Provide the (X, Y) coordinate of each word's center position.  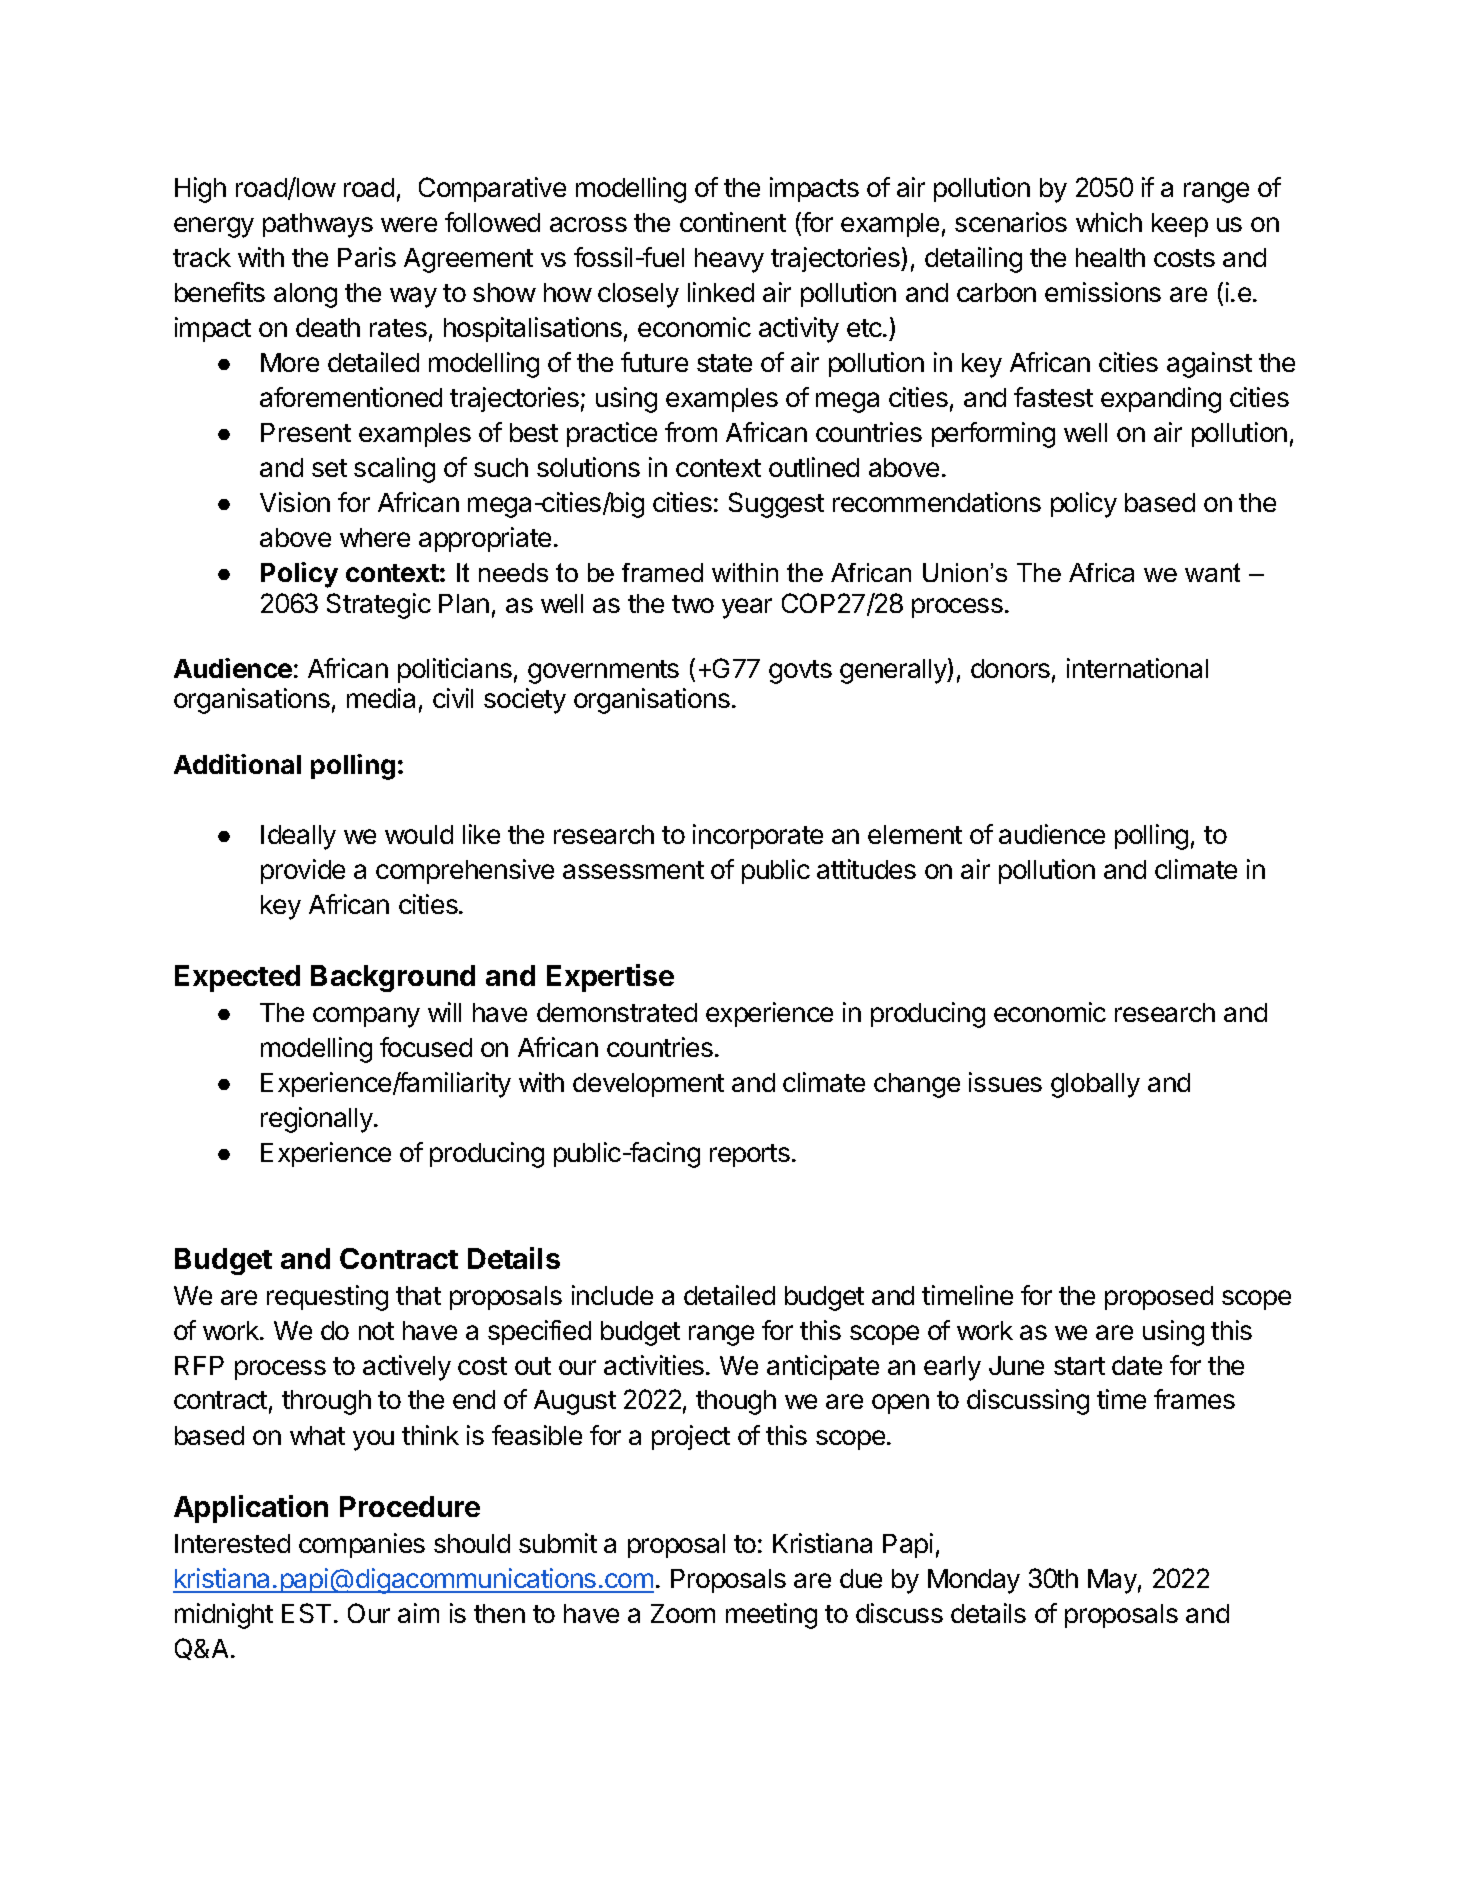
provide (303, 871)
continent (733, 222)
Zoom (683, 1613)
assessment (633, 870)
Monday (974, 1581)
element (915, 834)
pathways (318, 225)
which (1109, 222)
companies (362, 1545)
